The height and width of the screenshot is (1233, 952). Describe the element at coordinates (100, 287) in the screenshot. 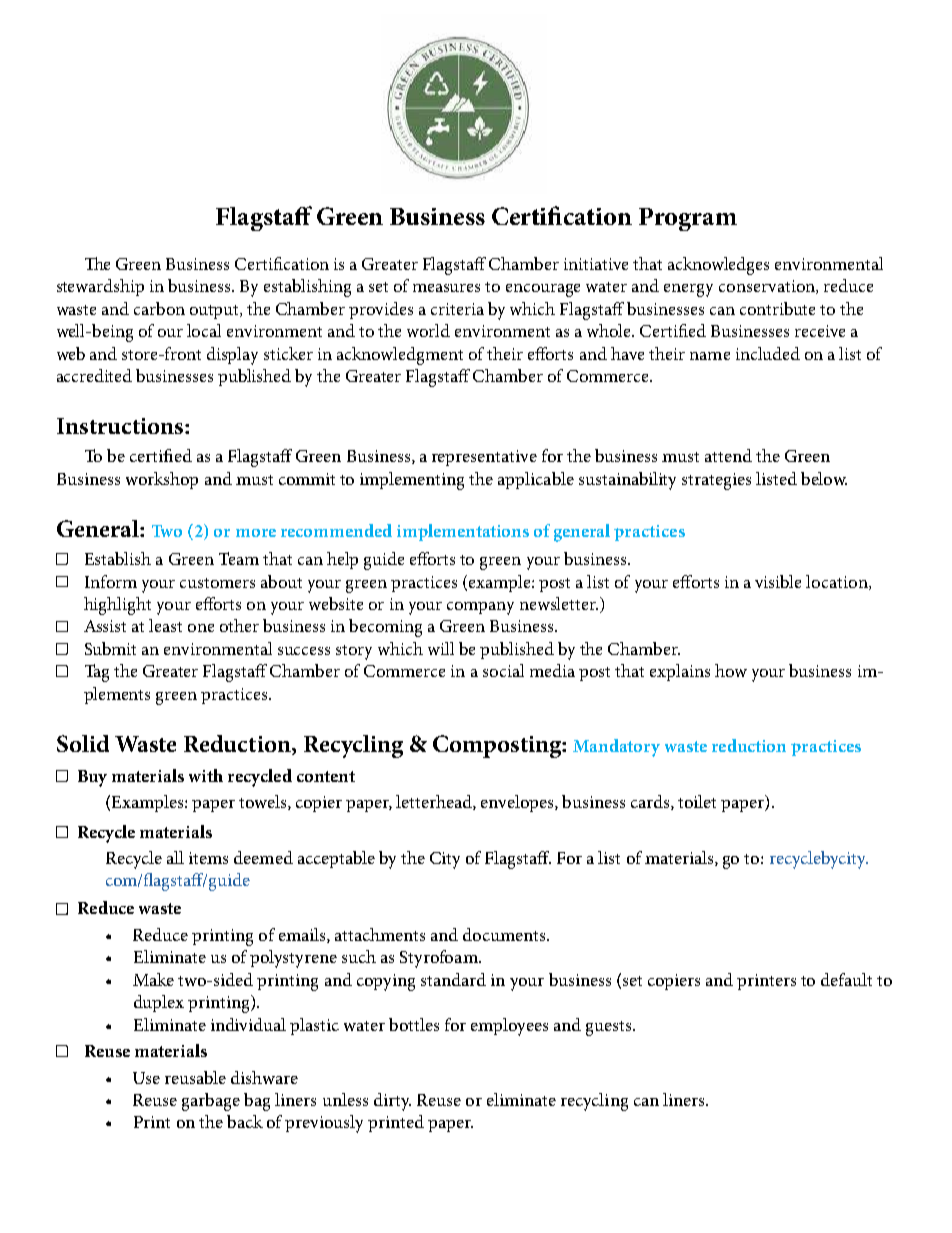

I see `stewardship` at that location.
